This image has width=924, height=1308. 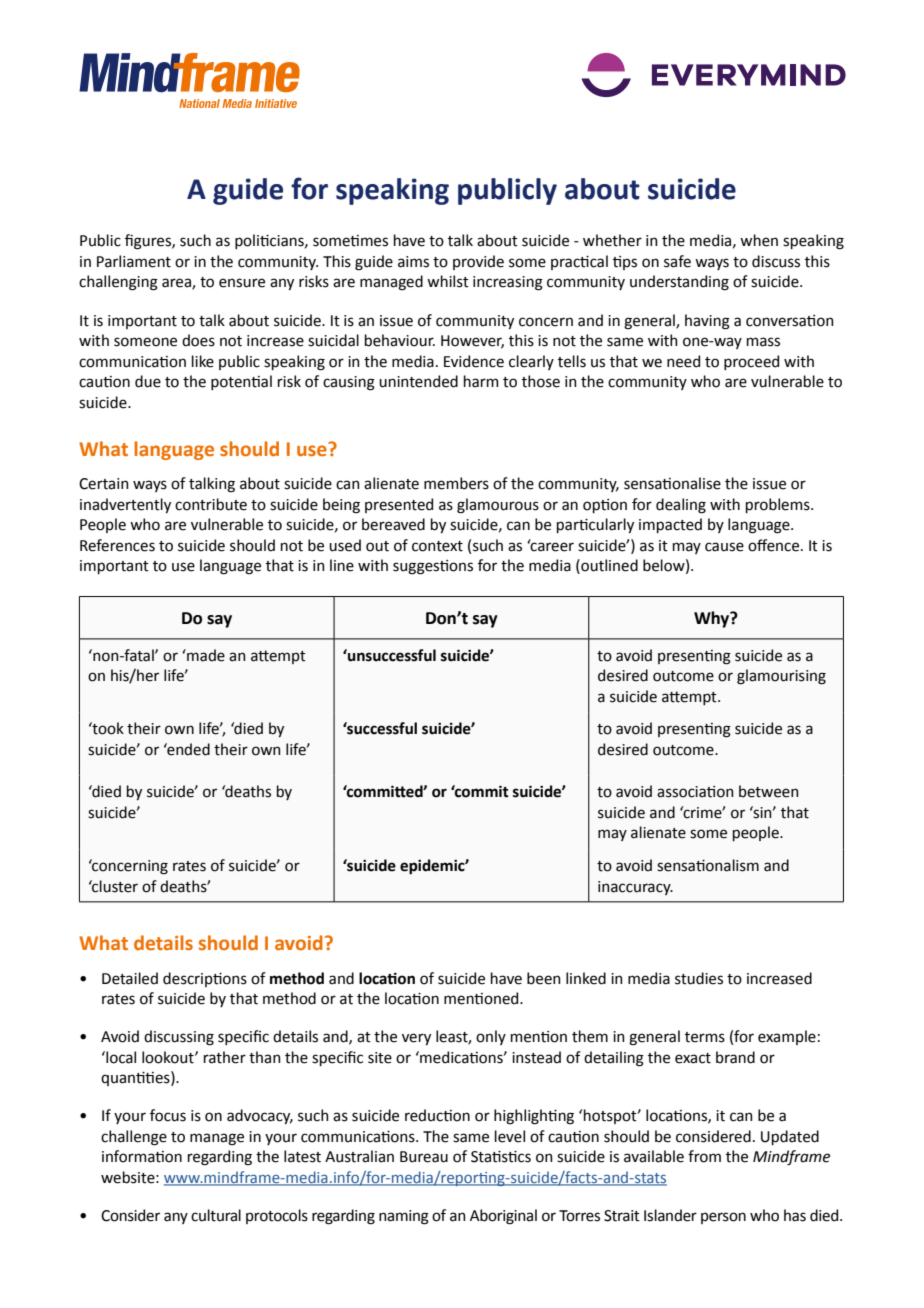 I want to click on Detailed, so click(x=130, y=978).
